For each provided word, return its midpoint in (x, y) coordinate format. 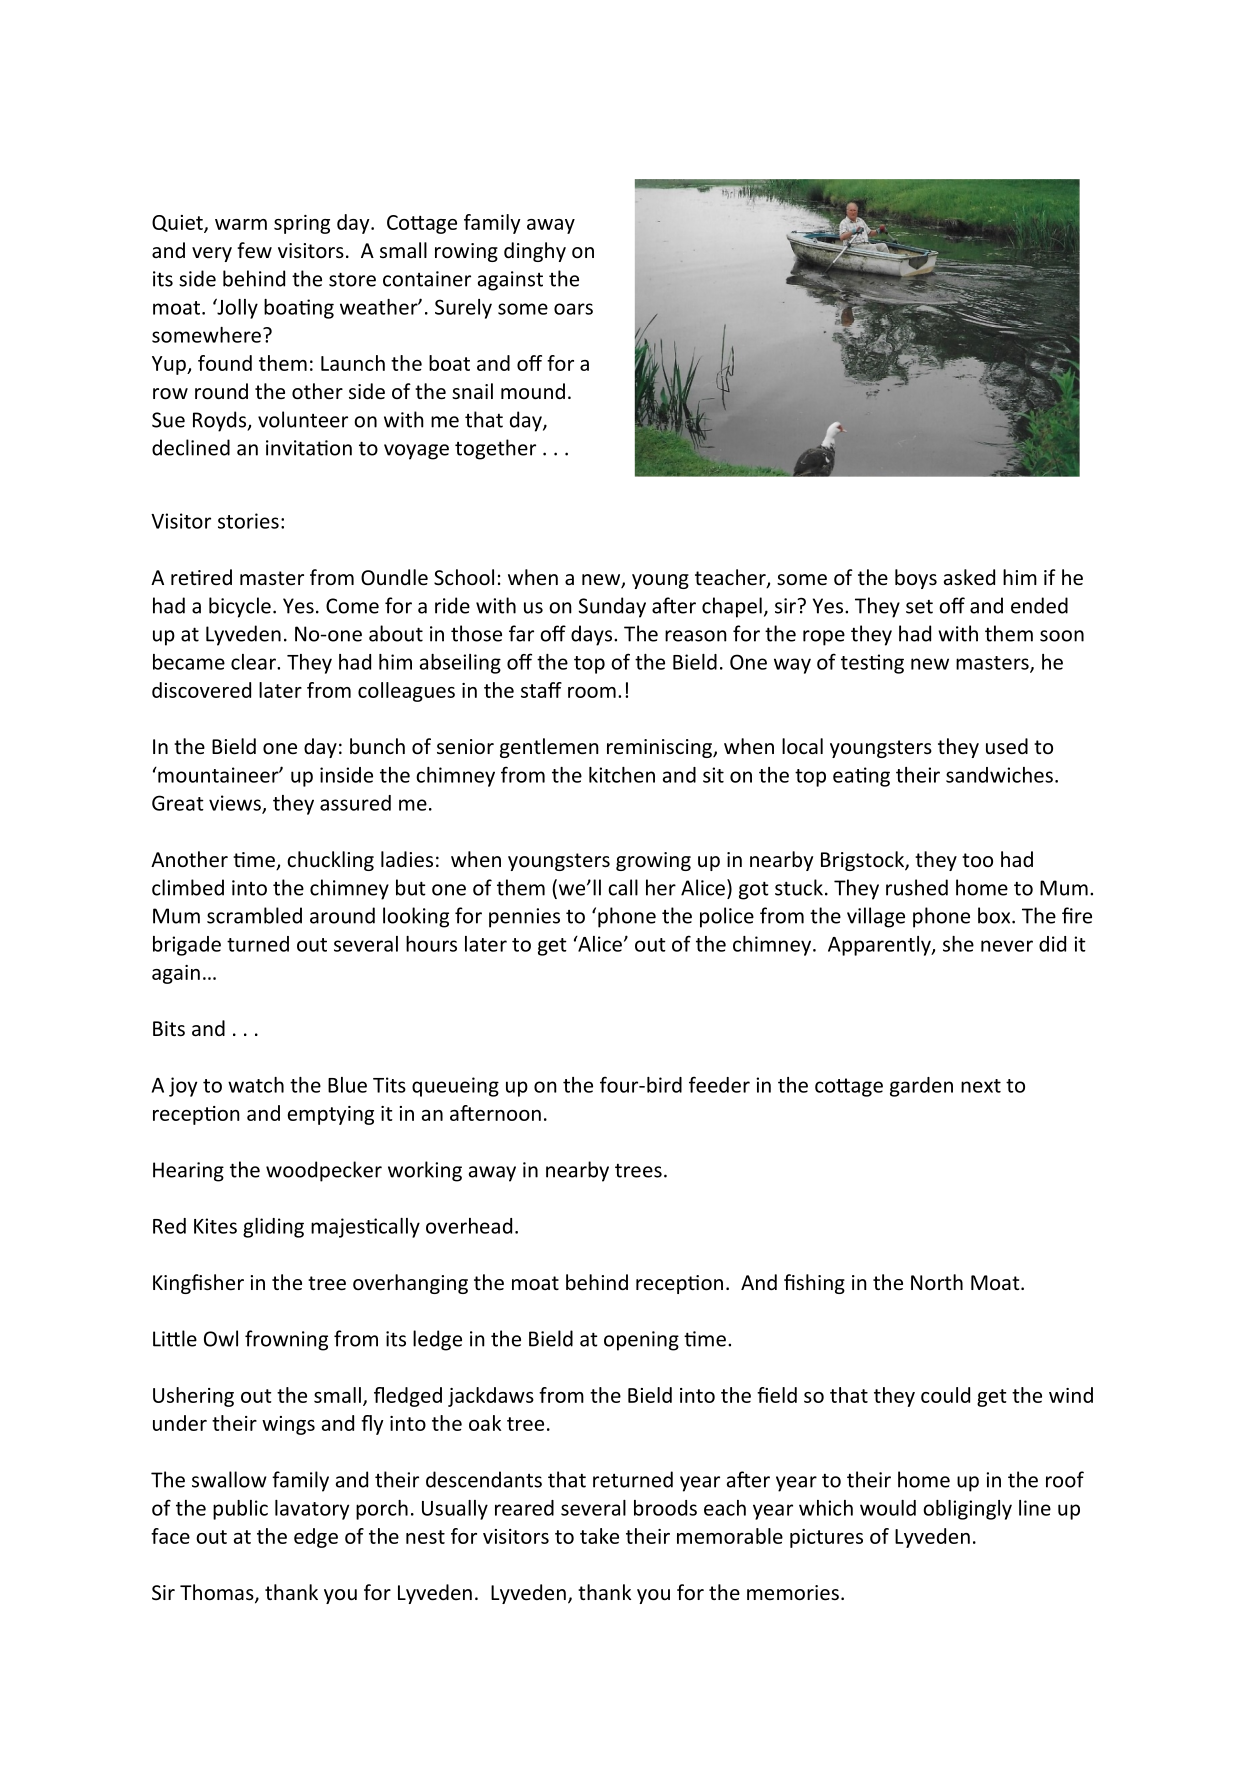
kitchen (622, 775)
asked (969, 577)
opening (641, 1341)
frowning (286, 1340)
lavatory (312, 1510)
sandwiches (999, 775)
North (937, 1282)
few (254, 250)
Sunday (612, 607)
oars (573, 309)
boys (916, 579)
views (236, 804)
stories (248, 521)
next (981, 1086)
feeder (719, 1084)
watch (256, 1085)
